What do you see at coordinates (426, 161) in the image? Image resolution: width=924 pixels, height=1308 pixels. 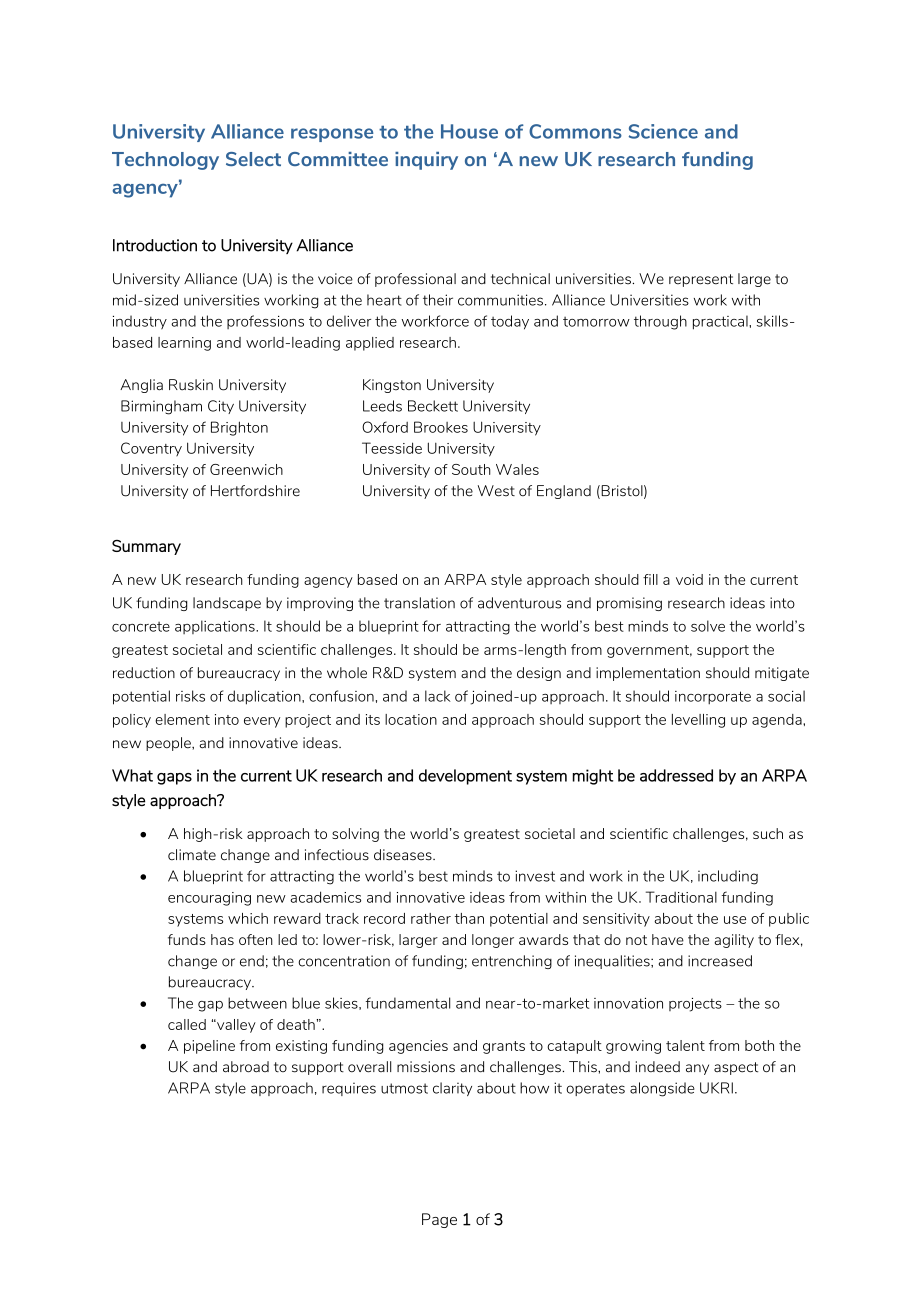 I see `inquiry` at bounding box center [426, 161].
